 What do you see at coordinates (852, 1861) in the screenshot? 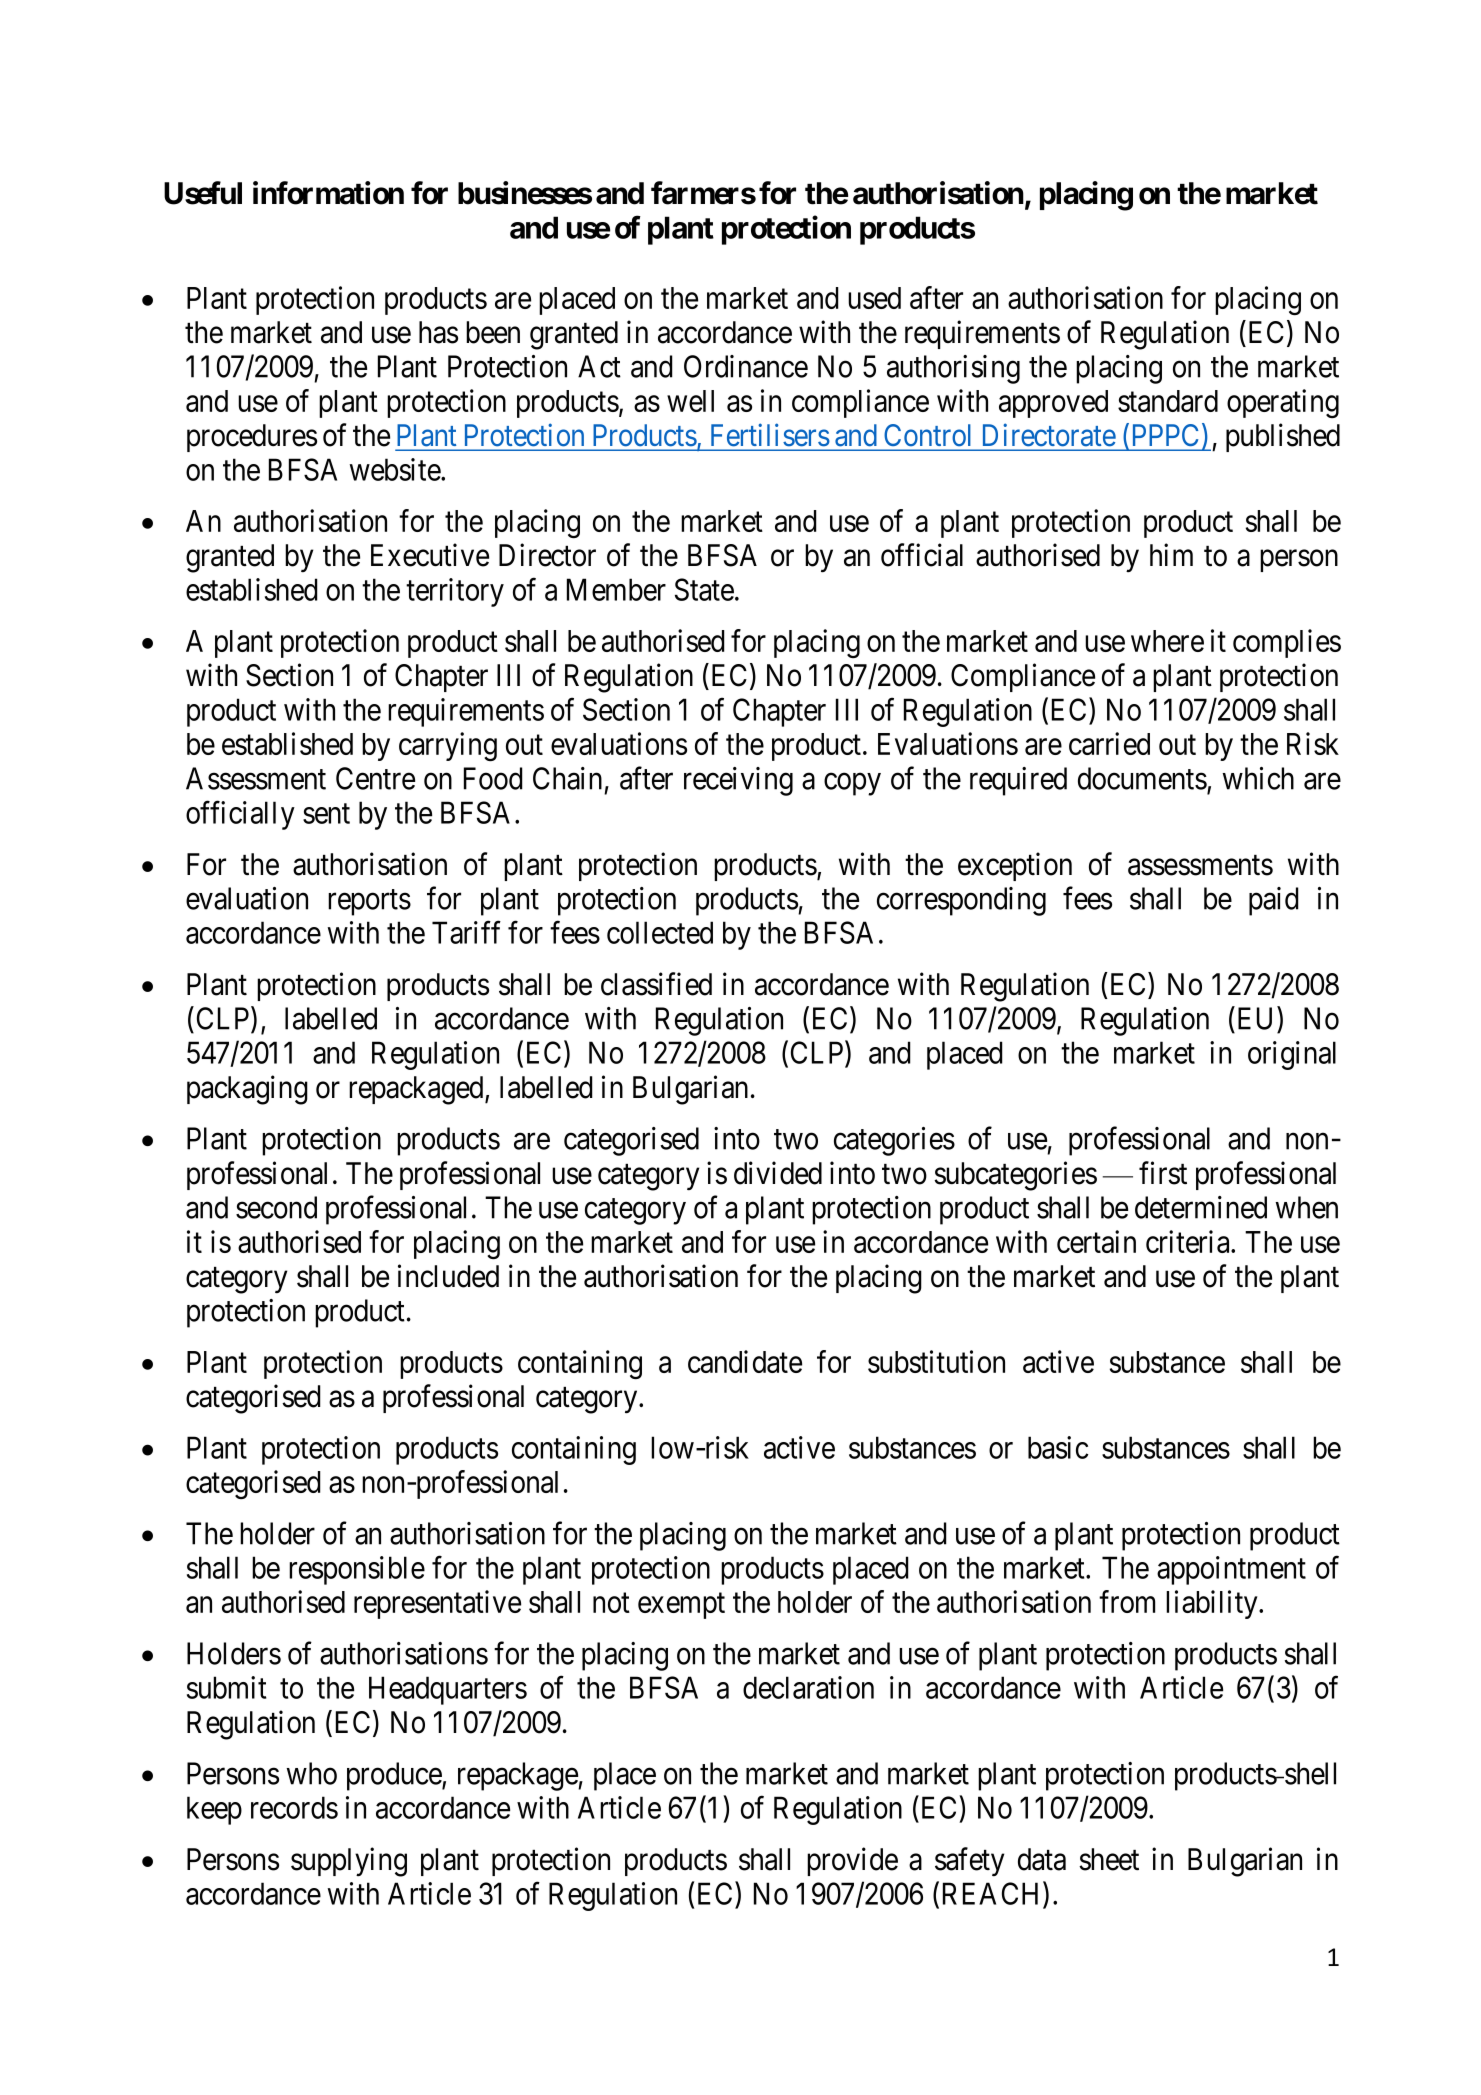
I see `provide` at bounding box center [852, 1861].
